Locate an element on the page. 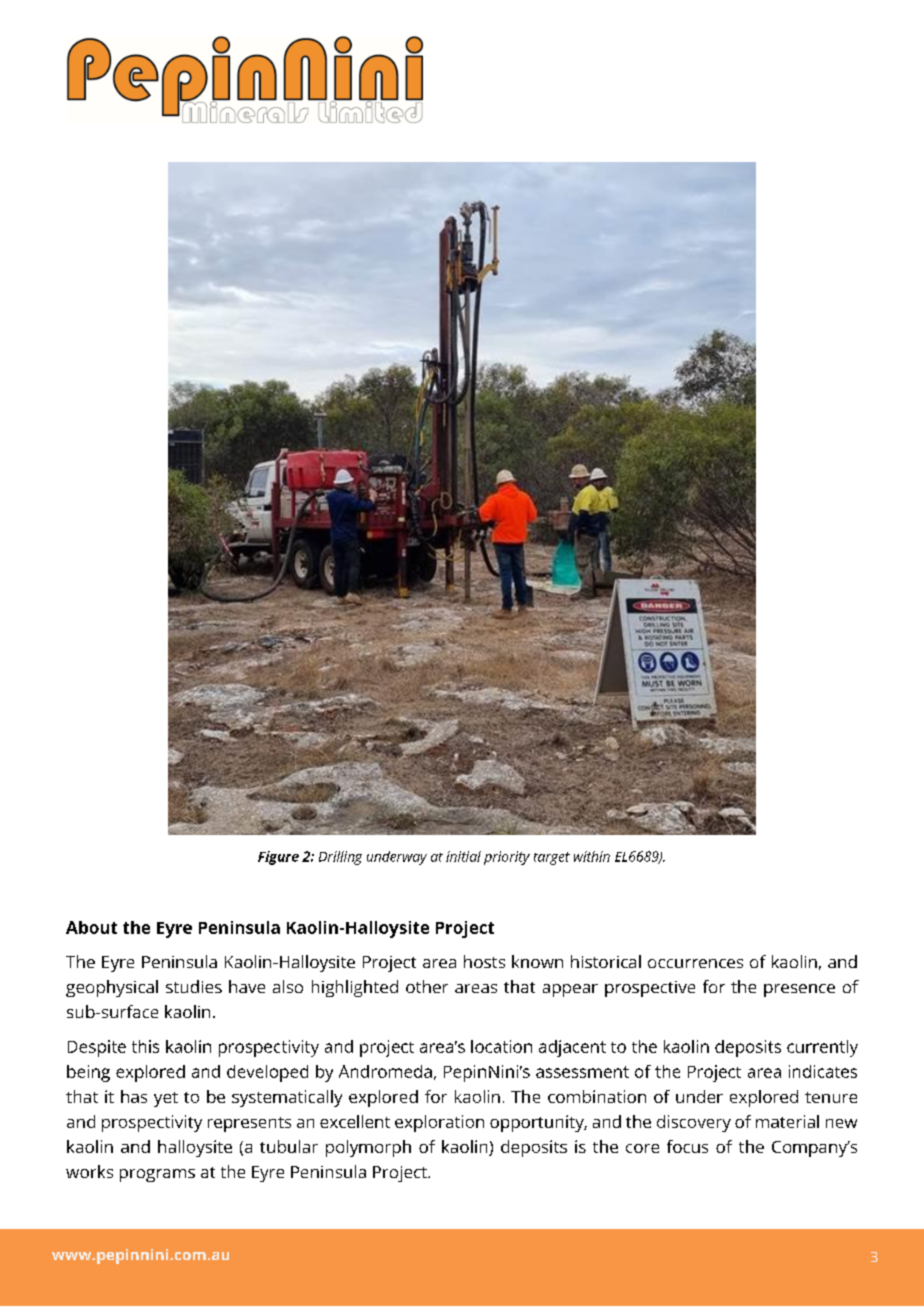  other is located at coordinates (427, 986).
